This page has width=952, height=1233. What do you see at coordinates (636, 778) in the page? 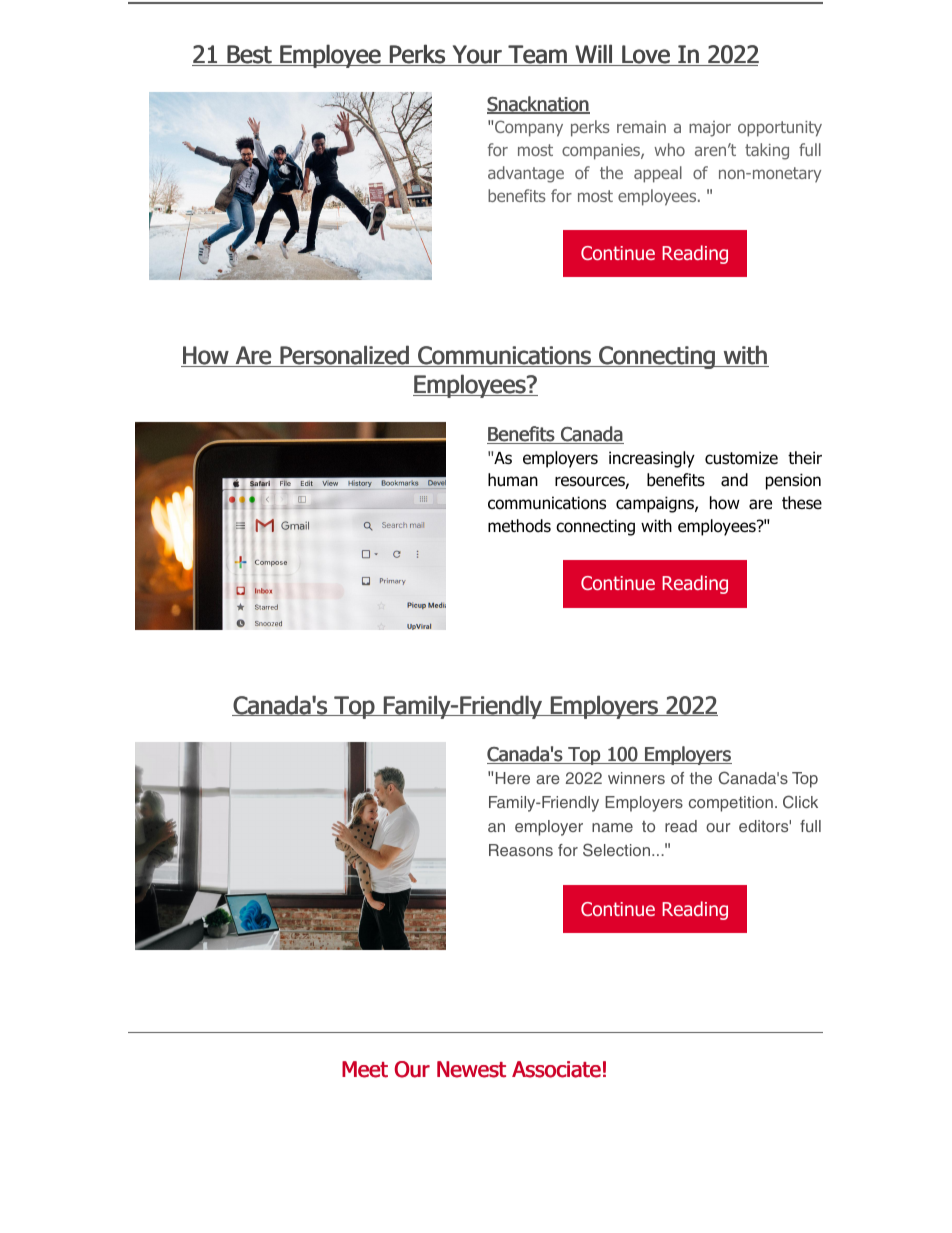
I see `winners` at bounding box center [636, 778].
